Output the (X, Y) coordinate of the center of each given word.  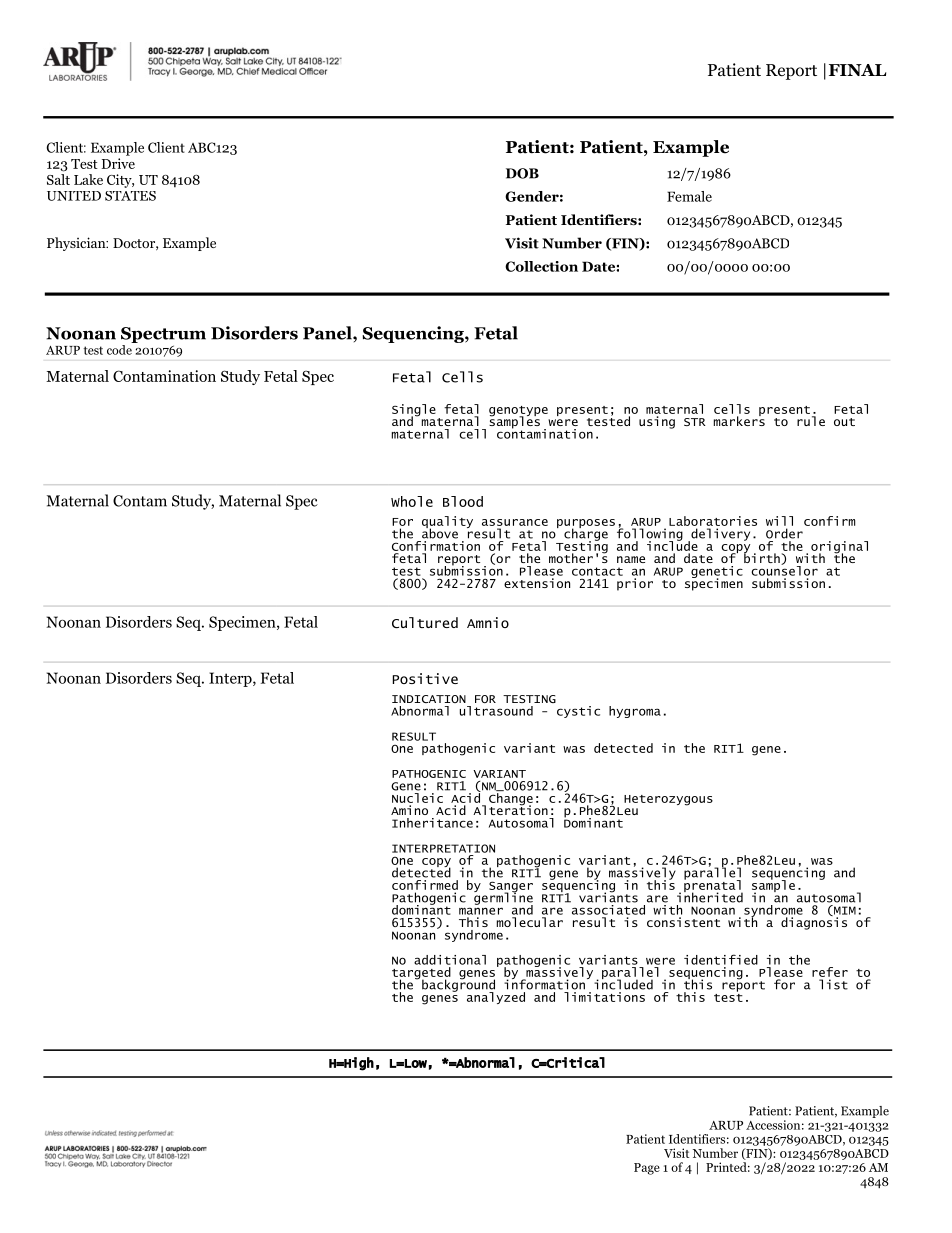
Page (647, 1169)
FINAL (857, 70)
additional (450, 960)
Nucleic (417, 798)
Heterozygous (668, 800)
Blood (463, 501)
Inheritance (432, 823)
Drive (118, 163)
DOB (522, 173)
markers (739, 420)
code (119, 350)
